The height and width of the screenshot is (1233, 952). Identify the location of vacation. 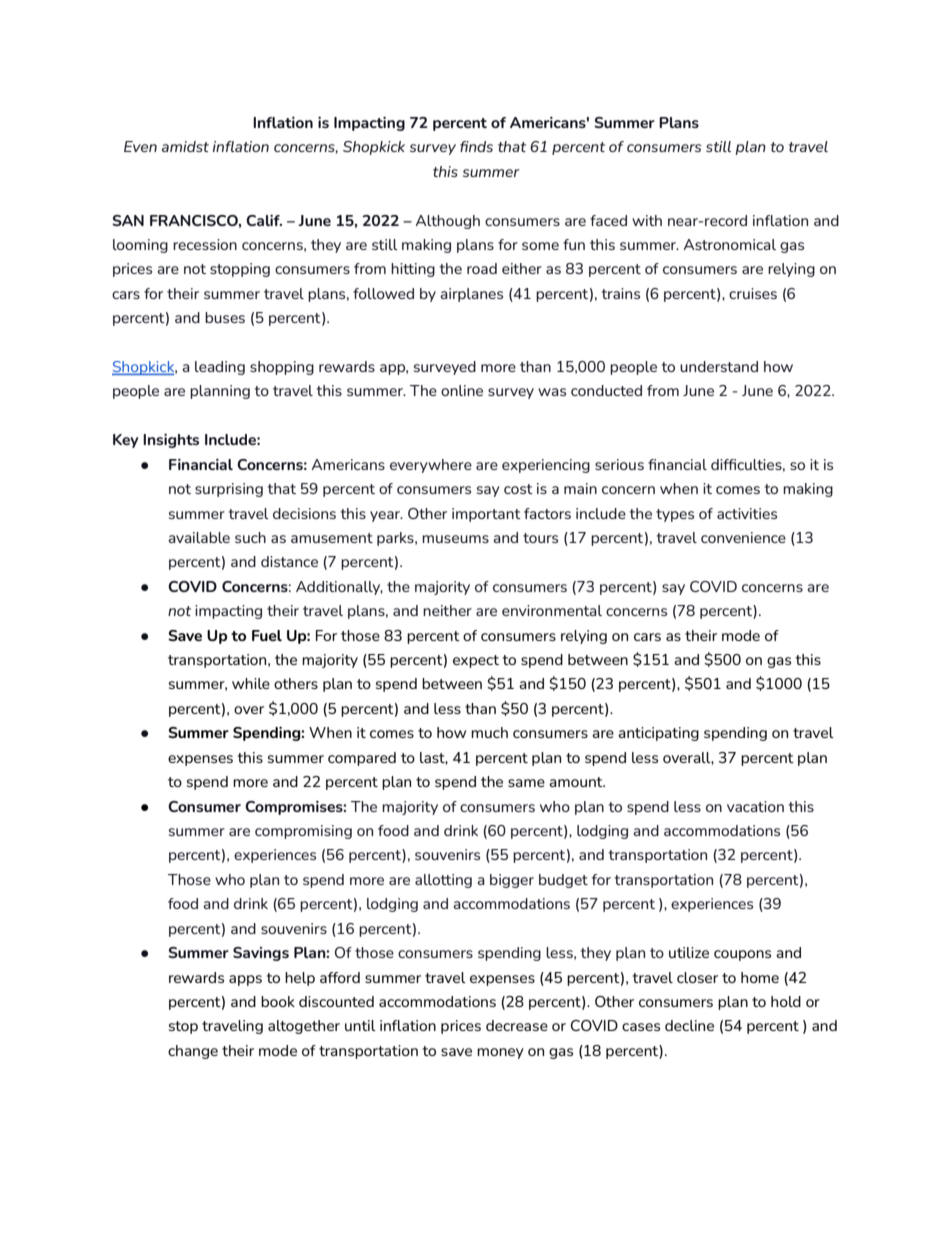
(755, 806).
